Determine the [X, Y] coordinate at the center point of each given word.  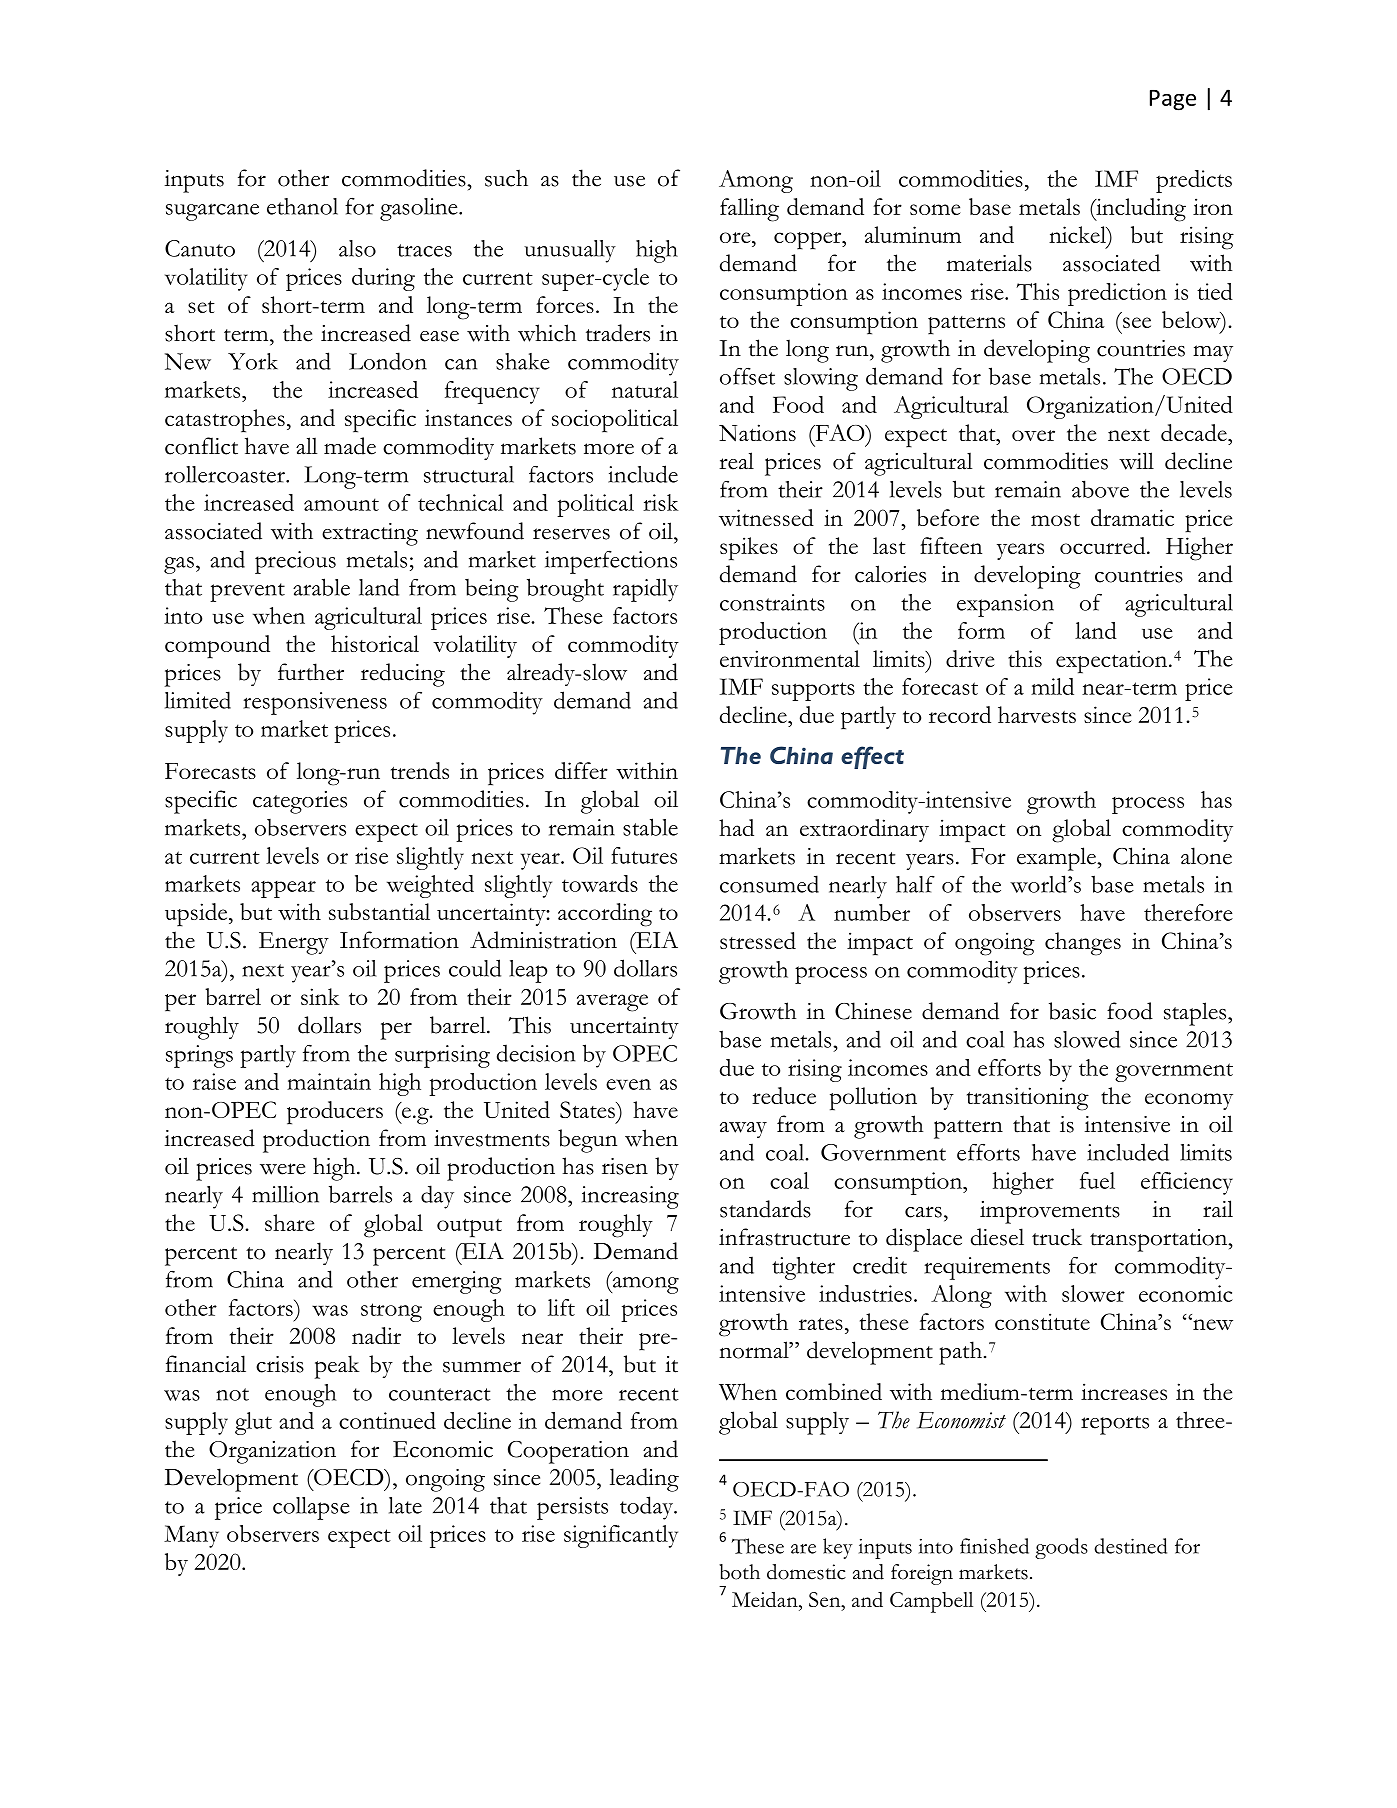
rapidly [645, 590]
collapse [311, 1508]
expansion [1005, 605]
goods [1061, 1548]
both [739, 1572]
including [1140, 210]
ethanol [302, 206]
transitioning [1028, 1099]
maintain [329, 1081]
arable [321, 587]
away [743, 1130]
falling [749, 210]
